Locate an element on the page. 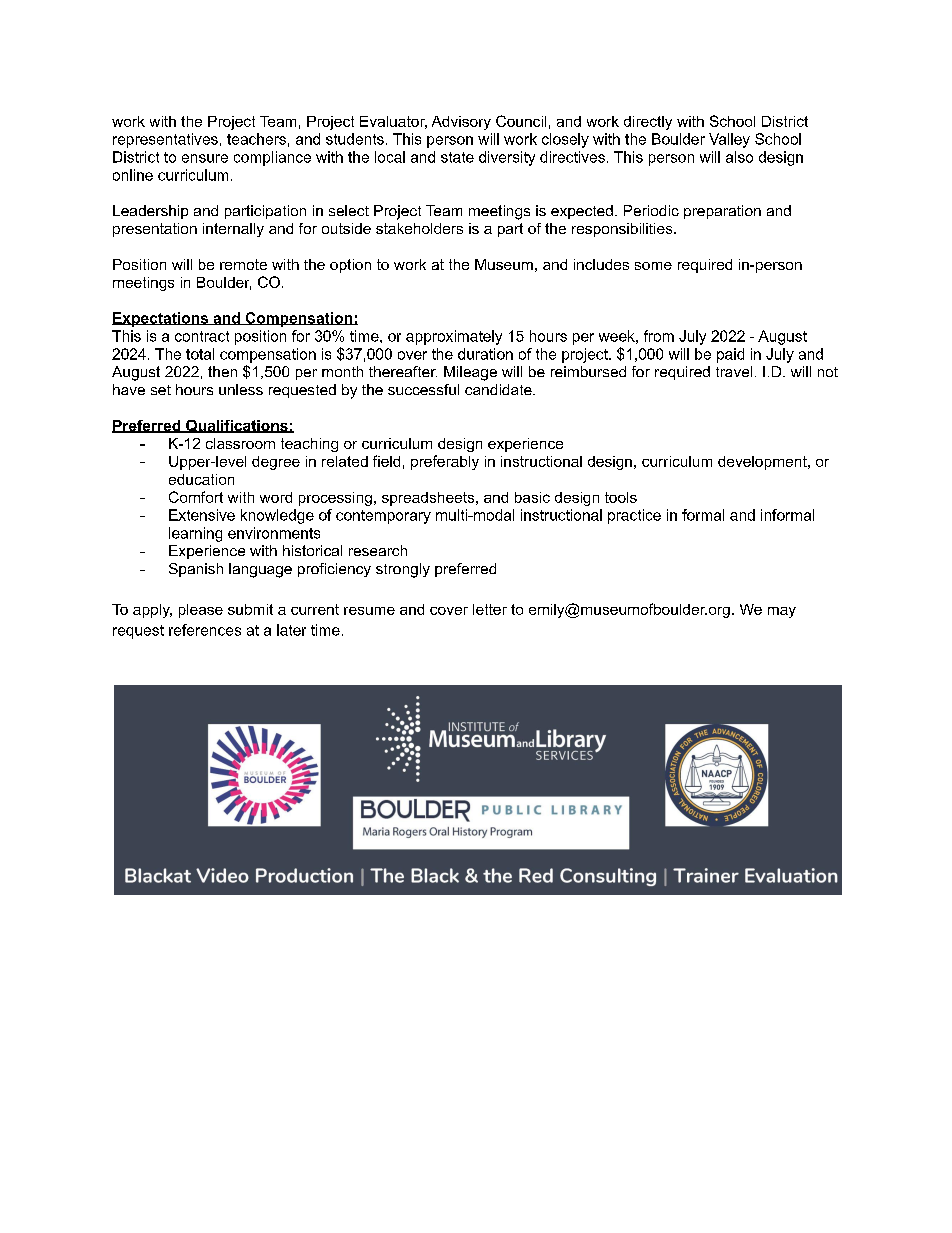 This image has height=1233, width=952. teachers is located at coordinates (256, 139).
